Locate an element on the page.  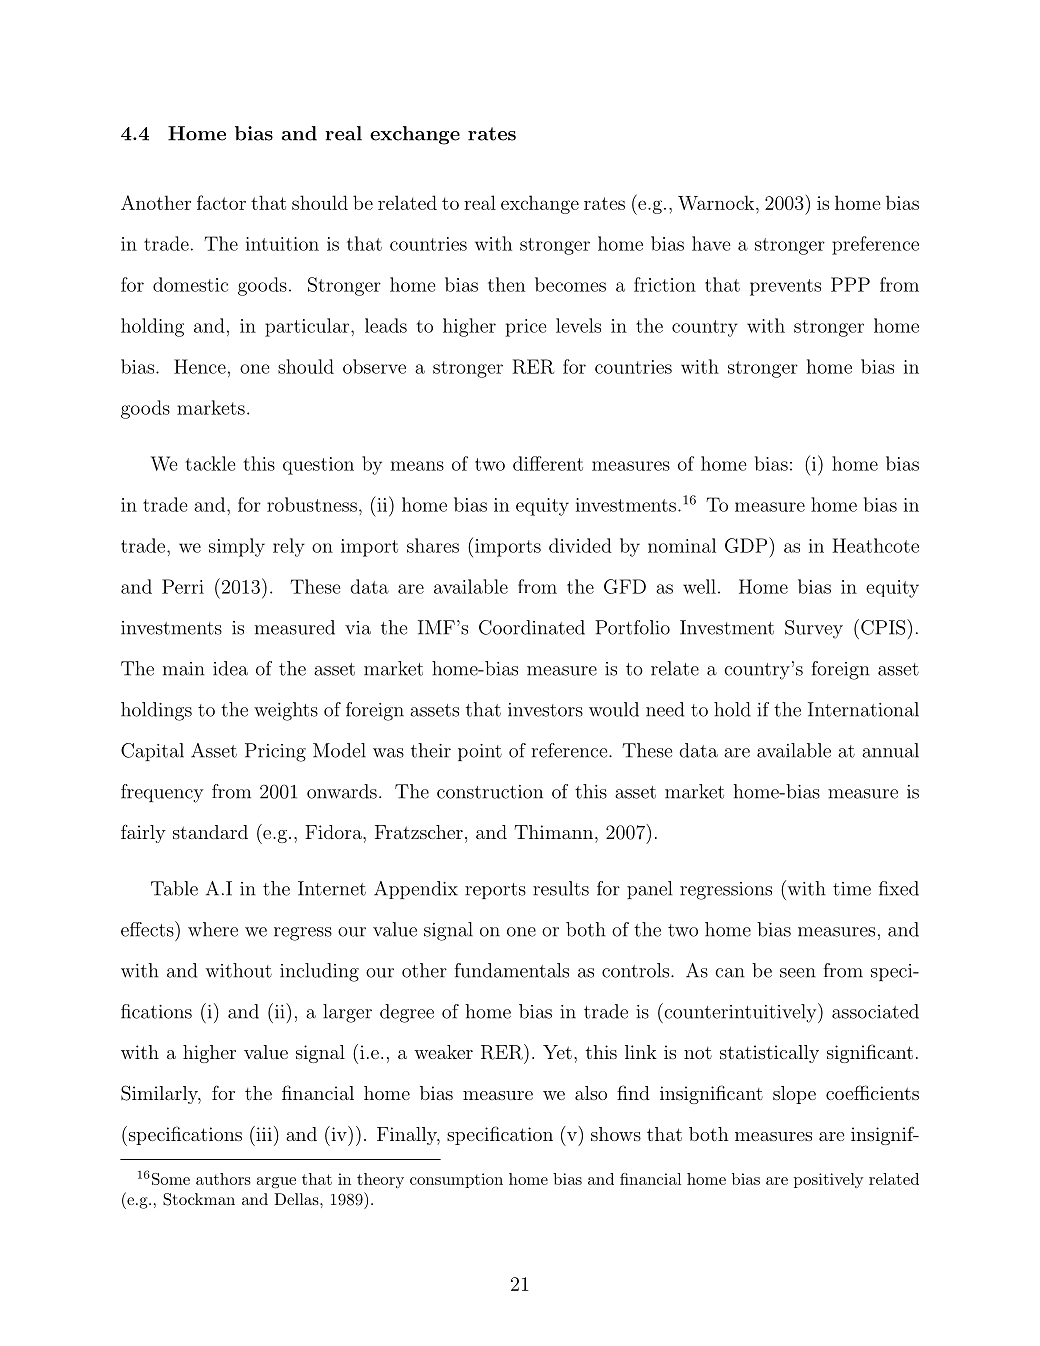
argue is located at coordinates (276, 1183).
